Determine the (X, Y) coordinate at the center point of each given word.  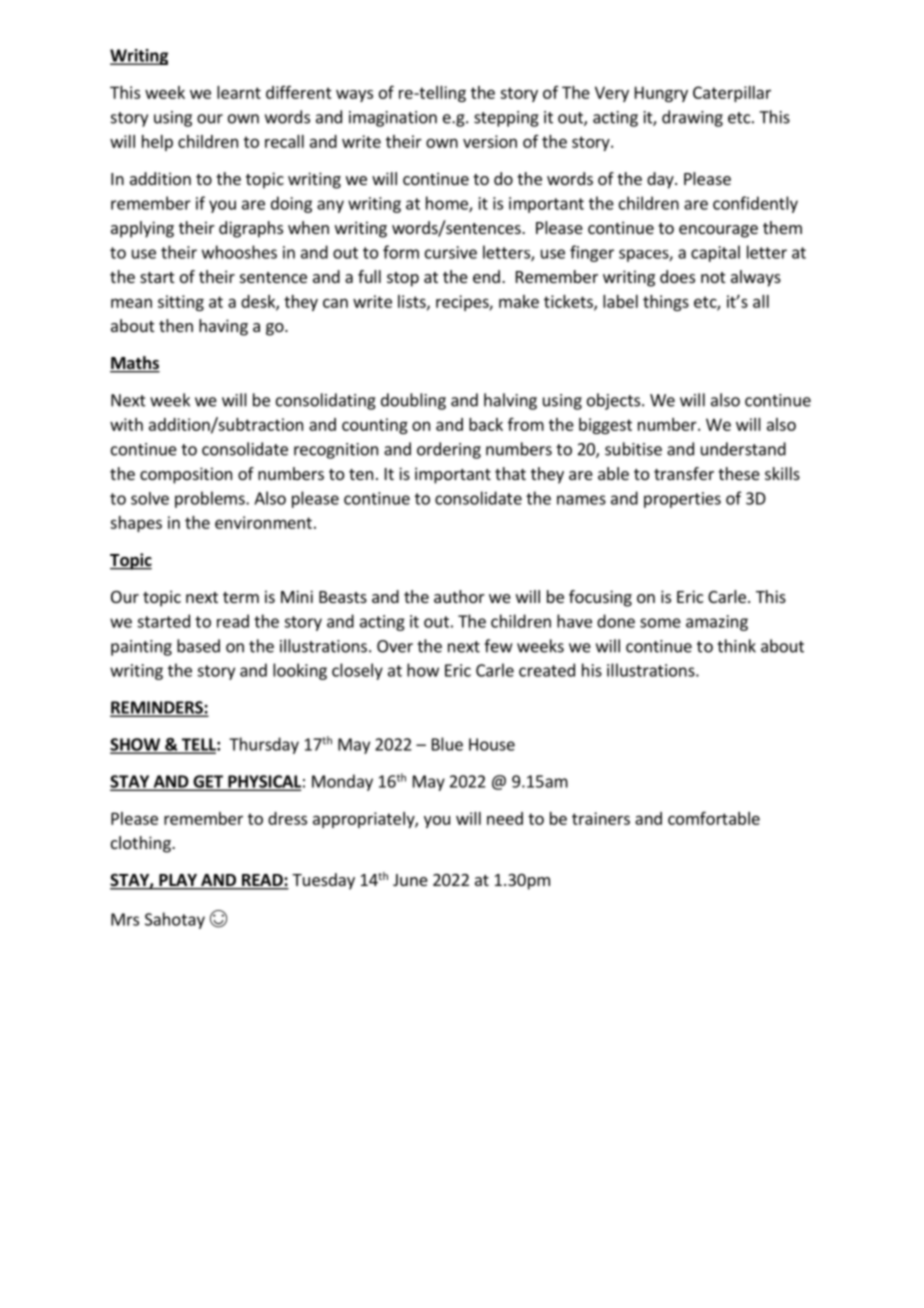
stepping (506, 119)
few (498, 646)
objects (613, 401)
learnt (239, 92)
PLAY (178, 881)
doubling (413, 401)
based (198, 646)
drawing (692, 118)
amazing (717, 623)
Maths (135, 364)
